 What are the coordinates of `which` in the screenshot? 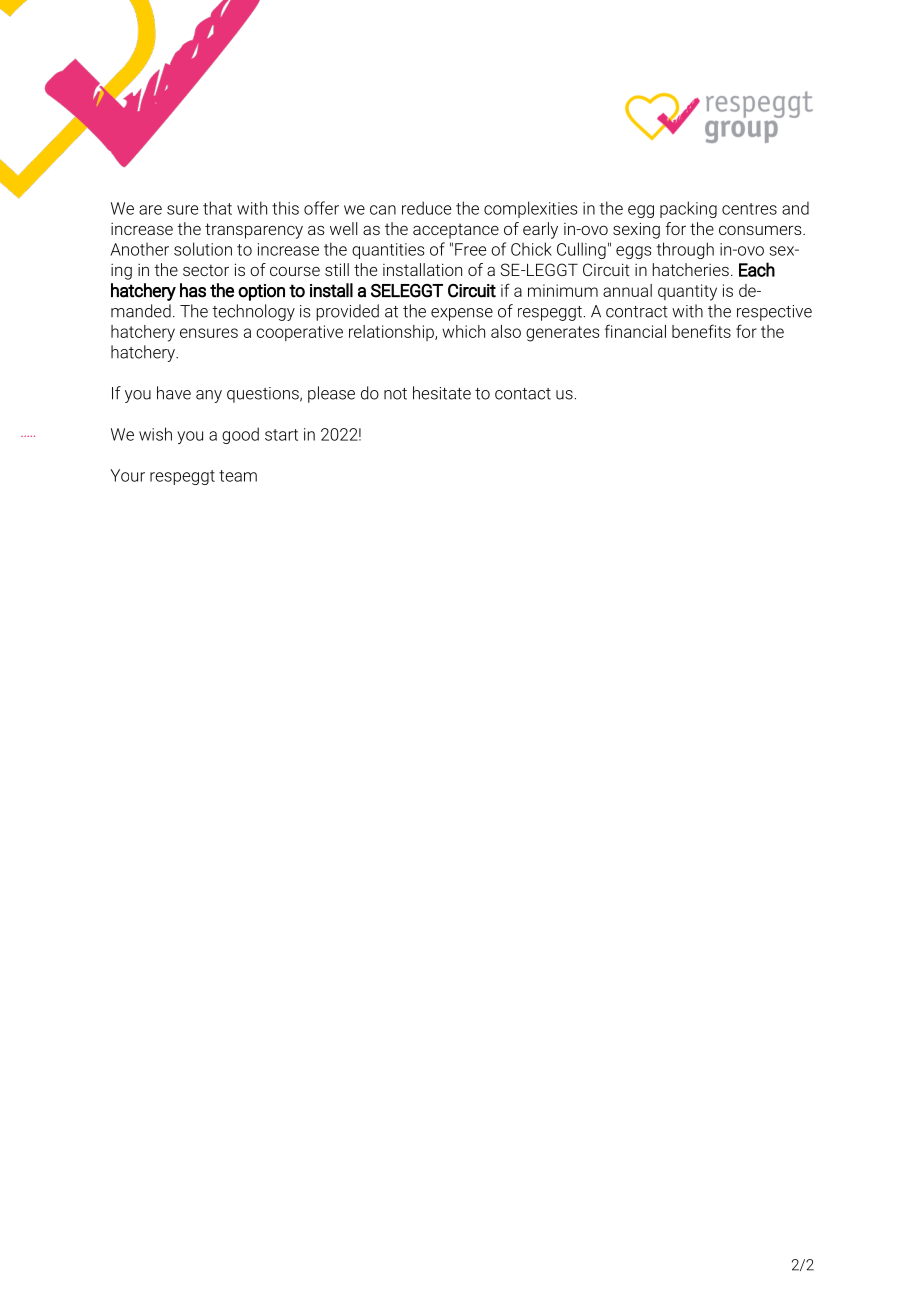 It's located at (463, 331).
